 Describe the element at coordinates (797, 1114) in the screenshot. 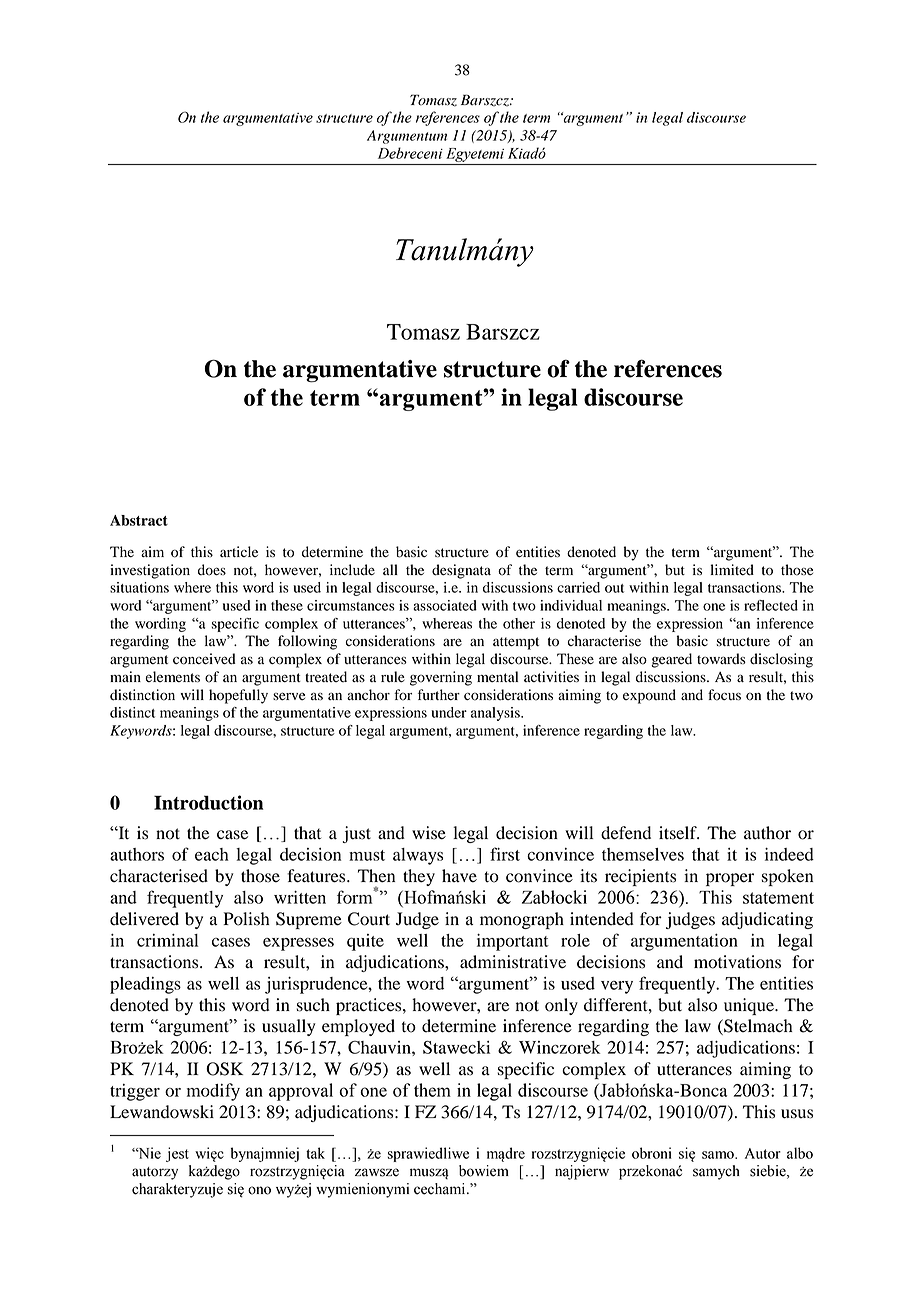

I see `usus` at that location.
